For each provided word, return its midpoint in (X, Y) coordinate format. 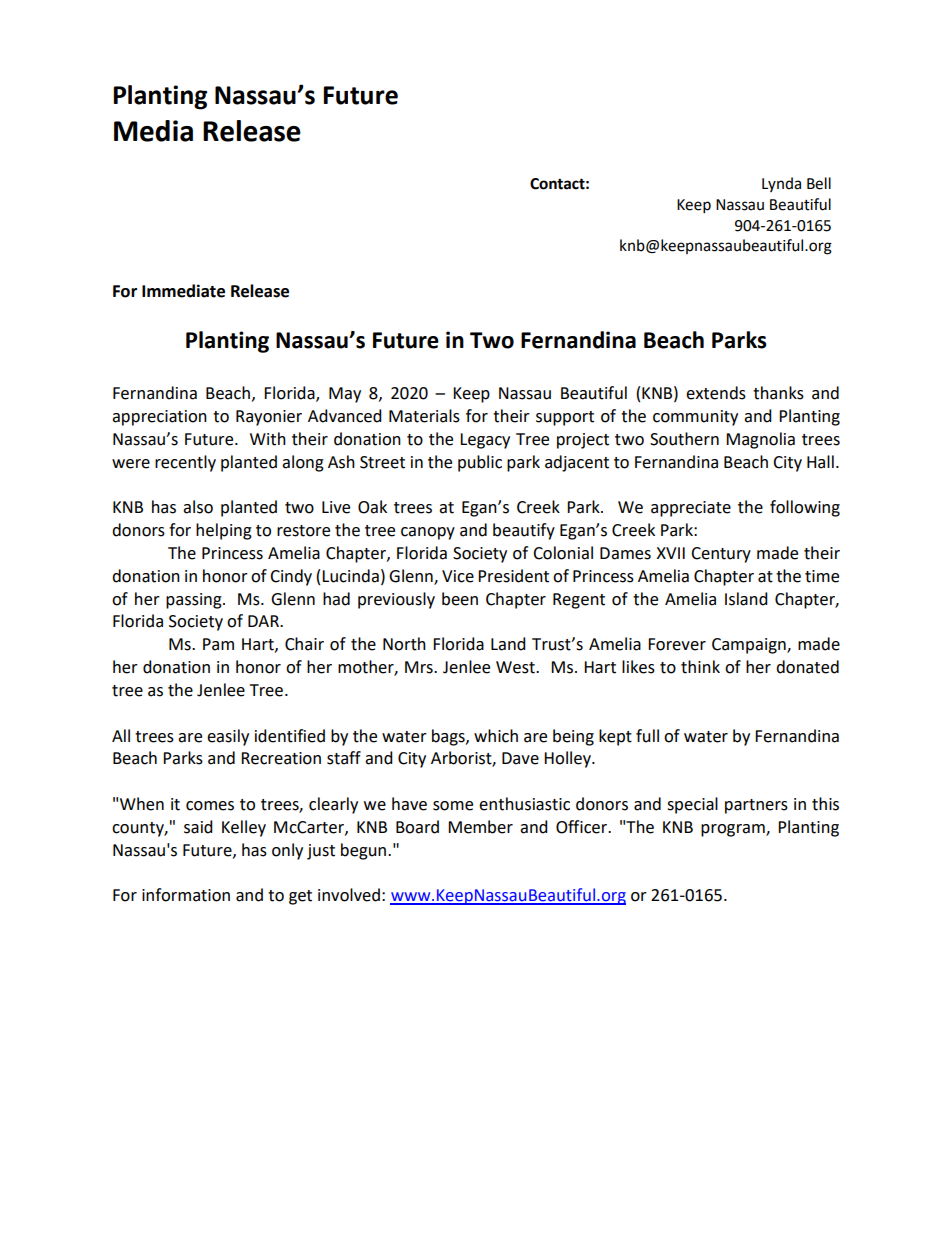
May (345, 395)
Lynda (781, 184)
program (734, 830)
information (186, 895)
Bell (819, 183)
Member (480, 827)
